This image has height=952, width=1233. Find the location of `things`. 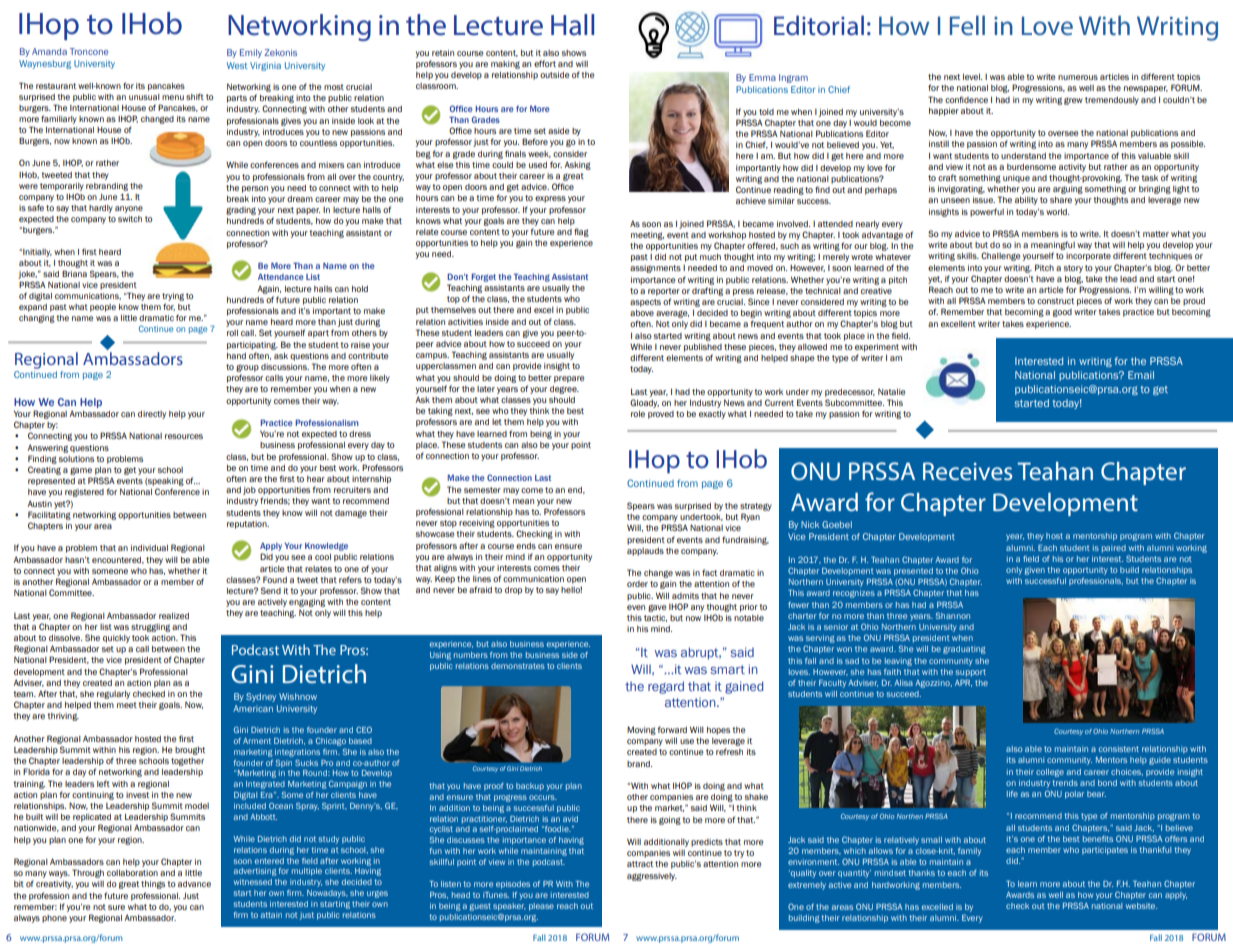

things is located at coordinates (153, 885).
